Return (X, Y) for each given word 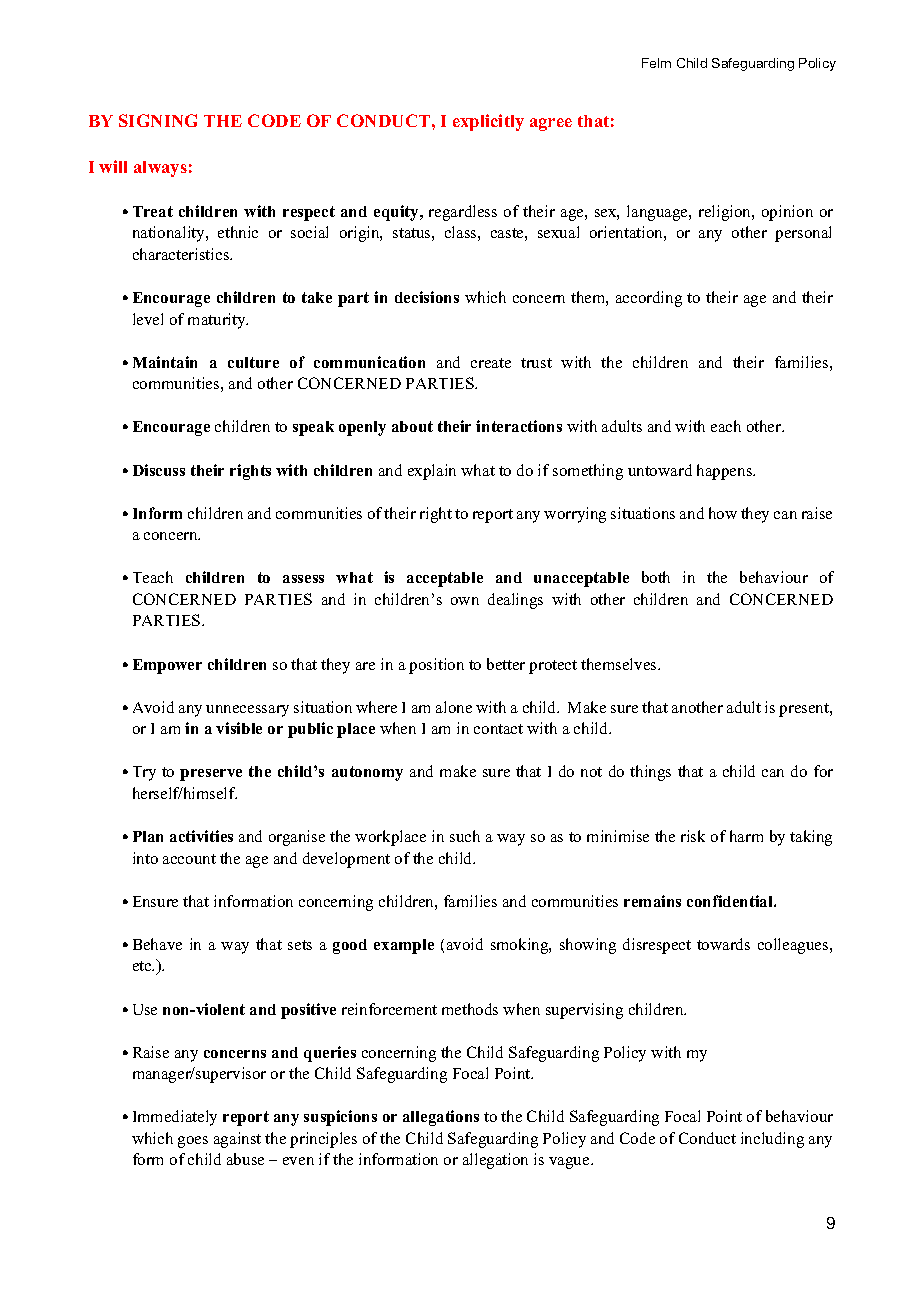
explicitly (488, 122)
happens (726, 472)
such (465, 836)
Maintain (165, 362)
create (491, 363)
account (189, 859)
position (436, 666)
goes (193, 1142)
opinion (787, 213)
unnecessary (247, 711)
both (656, 577)
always (160, 169)
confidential (731, 901)
